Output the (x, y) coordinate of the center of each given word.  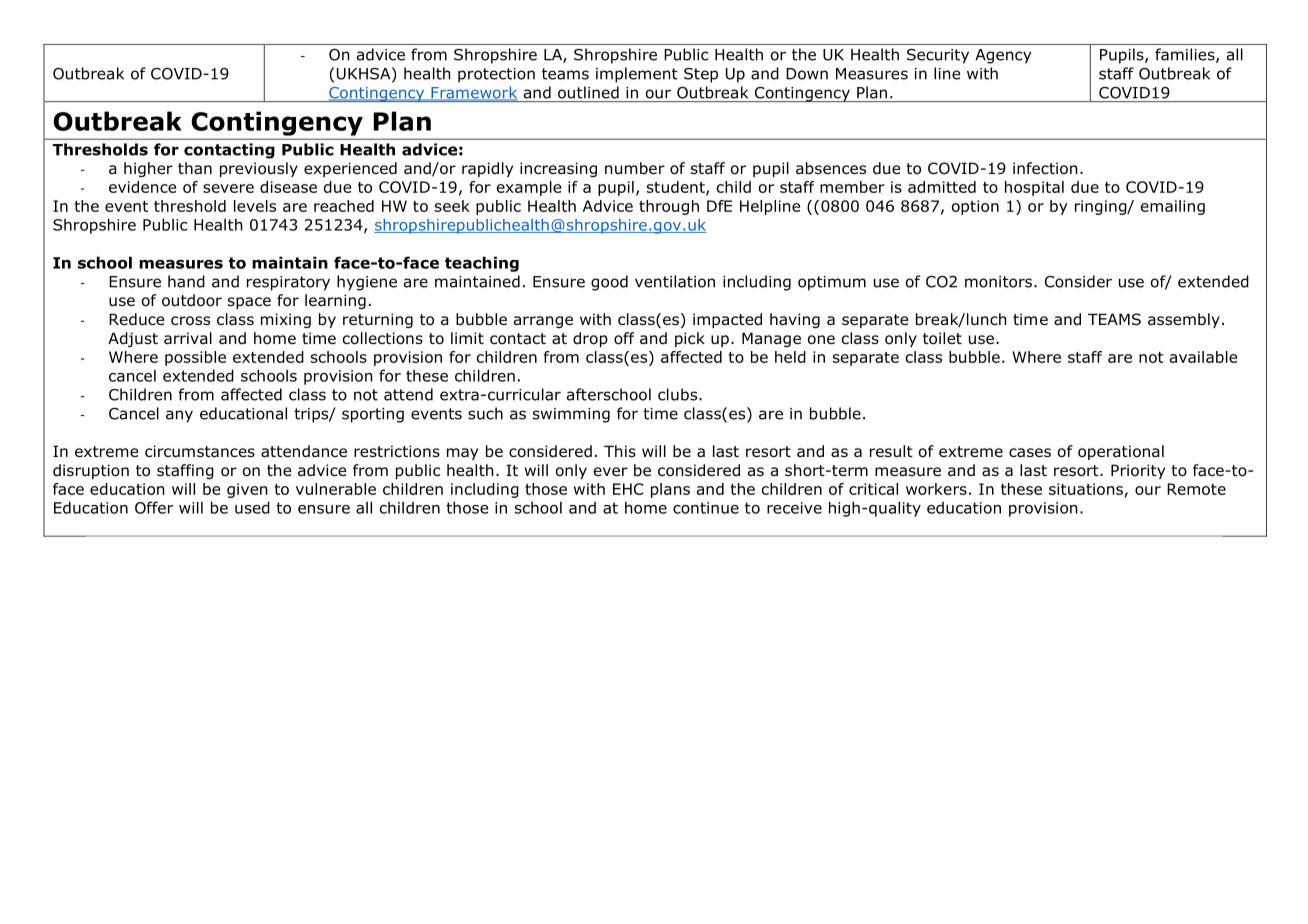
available (1203, 357)
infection (1045, 168)
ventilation (675, 281)
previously (259, 169)
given (247, 490)
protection (496, 75)
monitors (998, 282)
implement (637, 75)
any (179, 416)
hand (186, 281)
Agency (1003, 56)
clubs (679, 394)
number (635, 168)
